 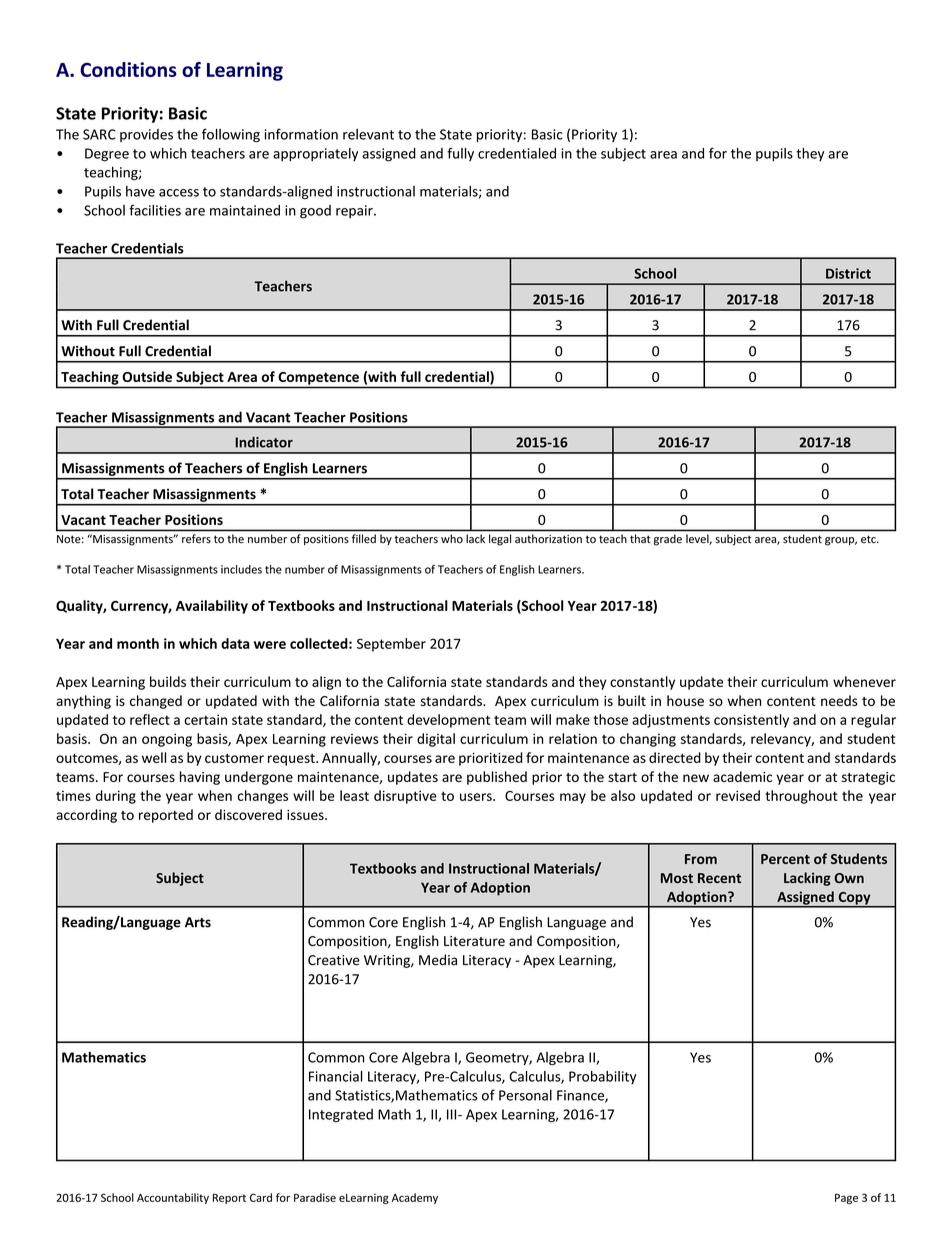 I want to click on provides, so click(x=146, y=135).
